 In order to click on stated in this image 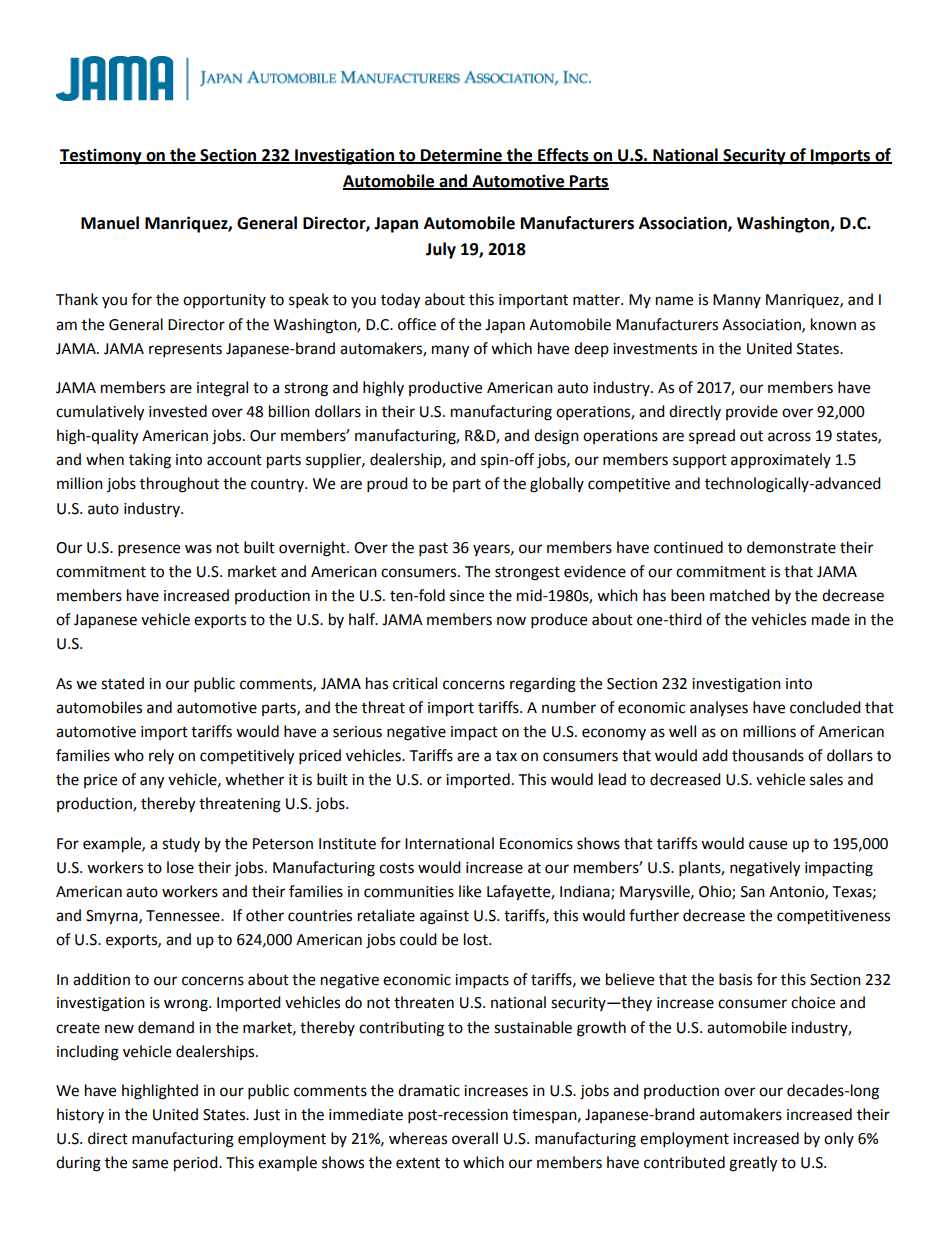, I will do `click(122, 683)`.
